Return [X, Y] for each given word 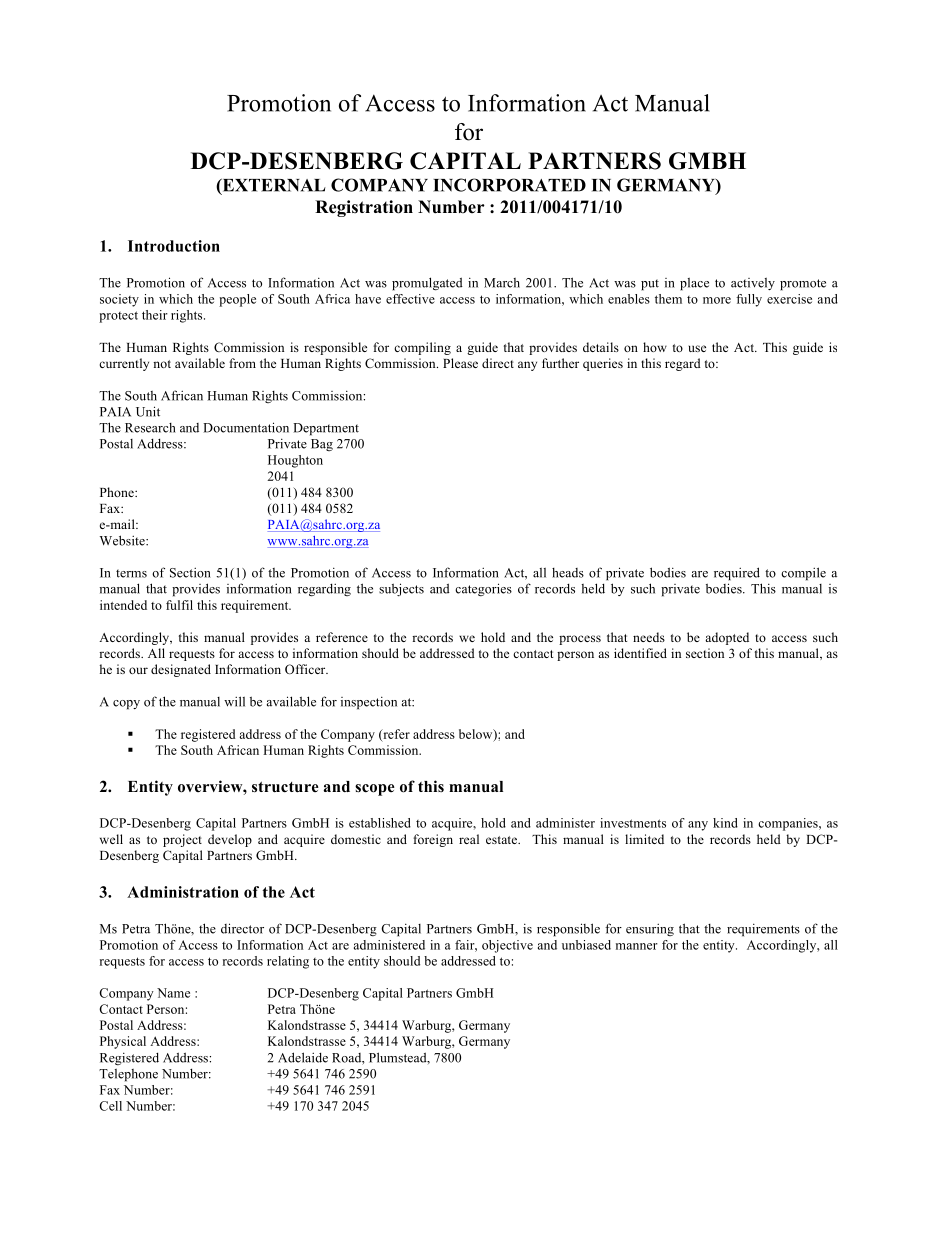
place [694, 284]
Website [123, 540]
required [737, 574]
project [182, 840]
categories [483, 589]
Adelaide [303, 1057]
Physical [123, 1042]
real [469, 839]
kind [725, 823]
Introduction [174, 246]
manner [637, 946]
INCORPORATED [509, 185]
